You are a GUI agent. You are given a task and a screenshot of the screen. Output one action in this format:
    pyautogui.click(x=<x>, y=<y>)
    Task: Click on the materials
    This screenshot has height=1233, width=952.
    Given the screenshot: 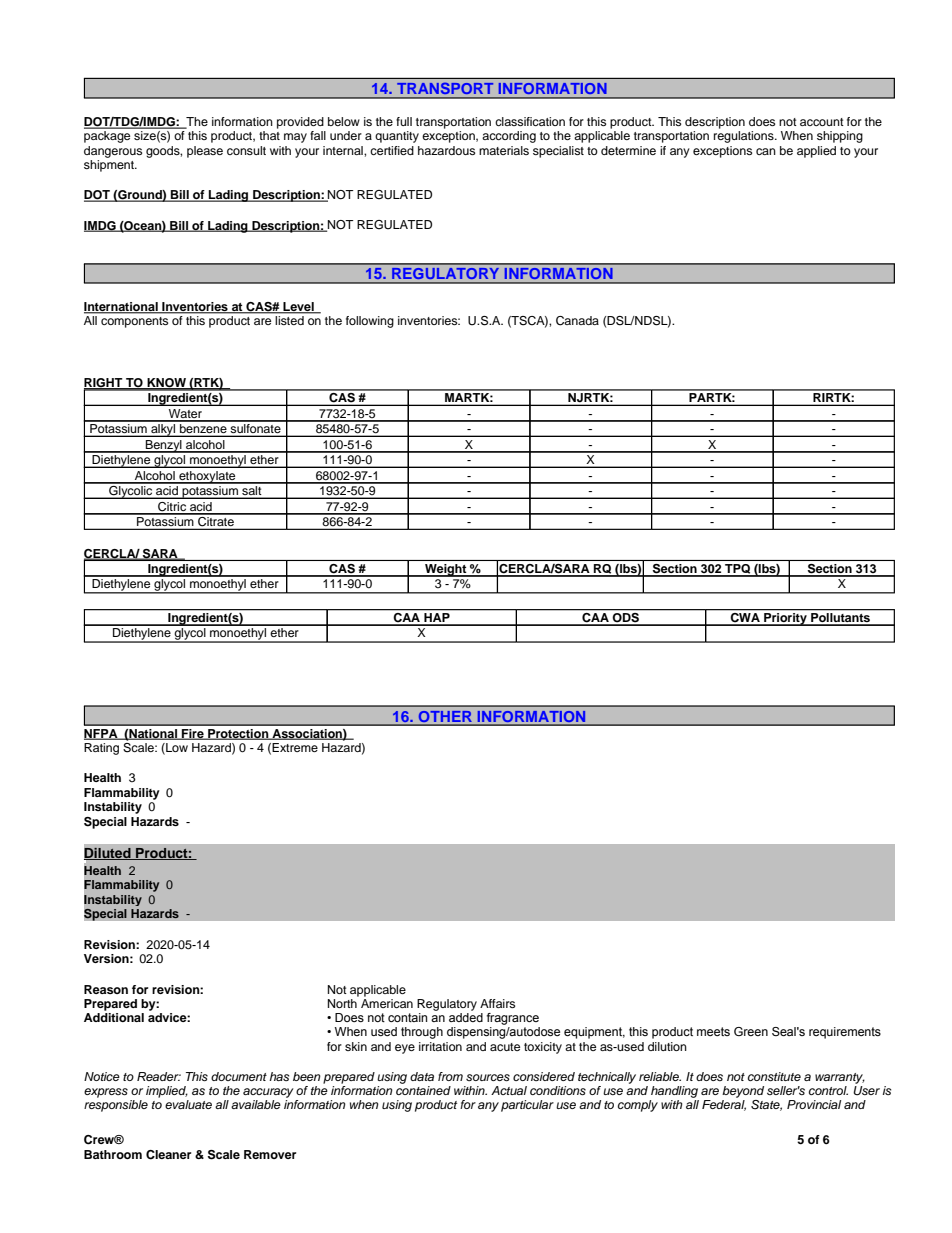 What is the action you would take?
    pyautogui.click(x=504, y=150)
